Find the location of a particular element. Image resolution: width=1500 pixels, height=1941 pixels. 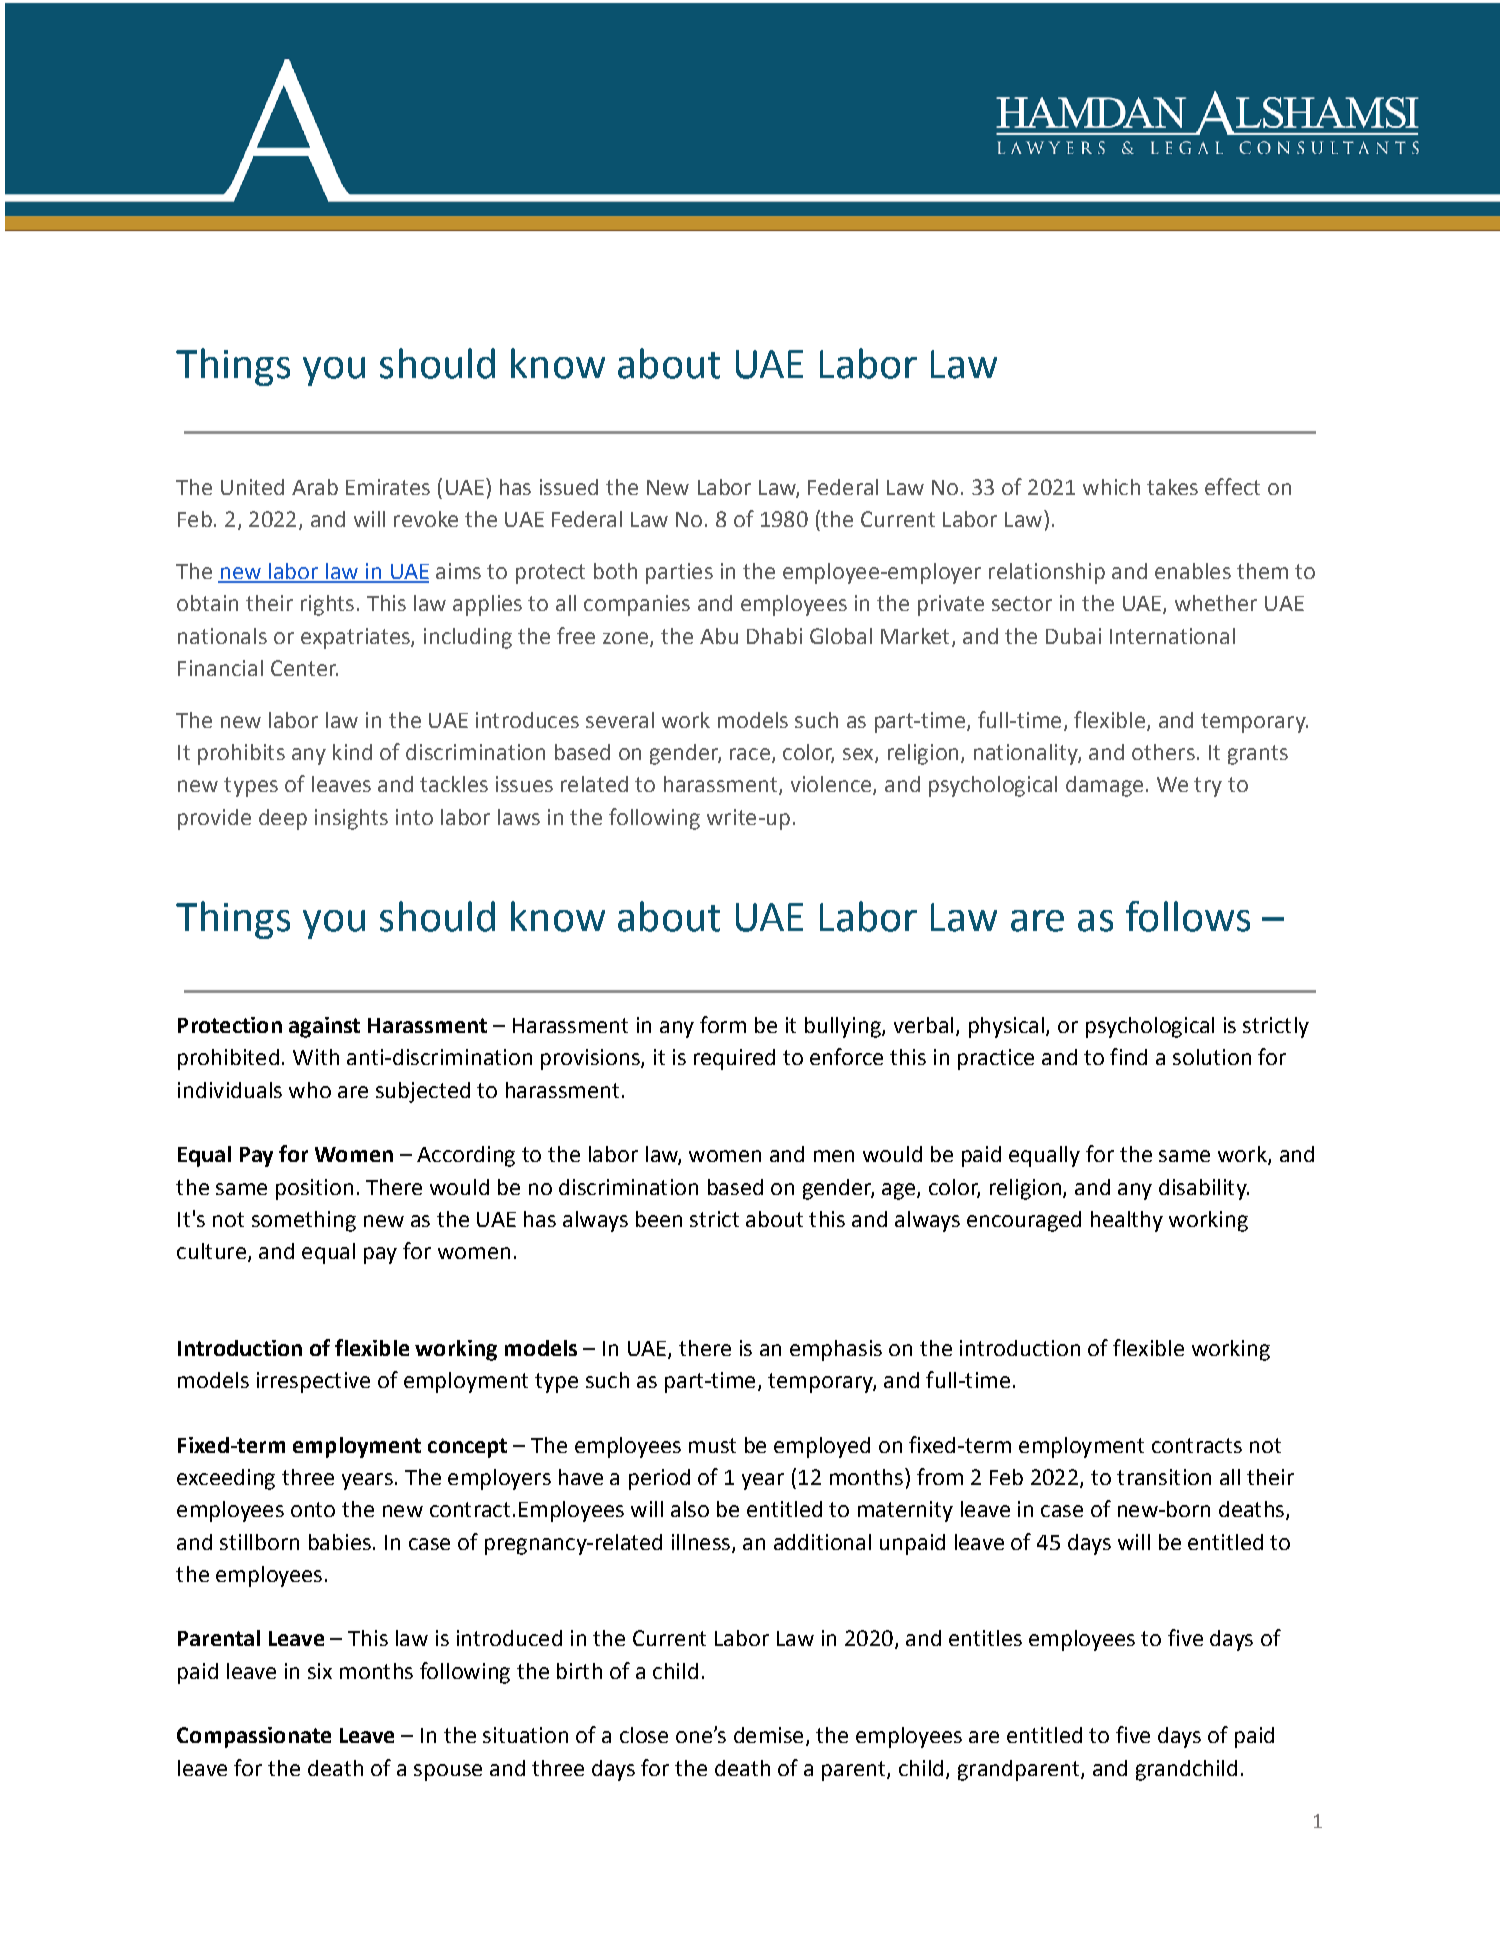

follows is located at coordinates (1188, 916).
